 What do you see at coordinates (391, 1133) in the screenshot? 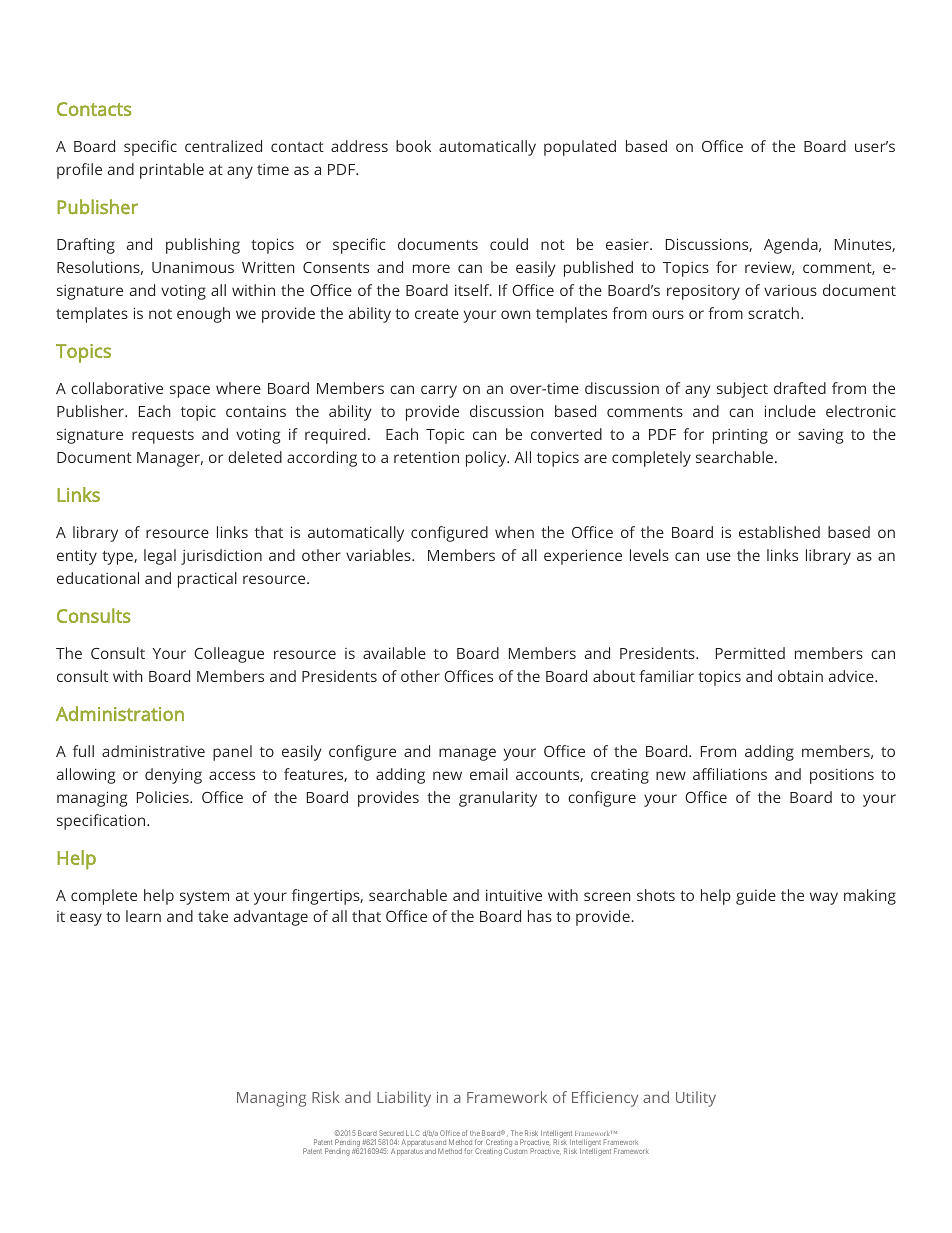
I see `Secured` at bounding box center [391, 1133].
